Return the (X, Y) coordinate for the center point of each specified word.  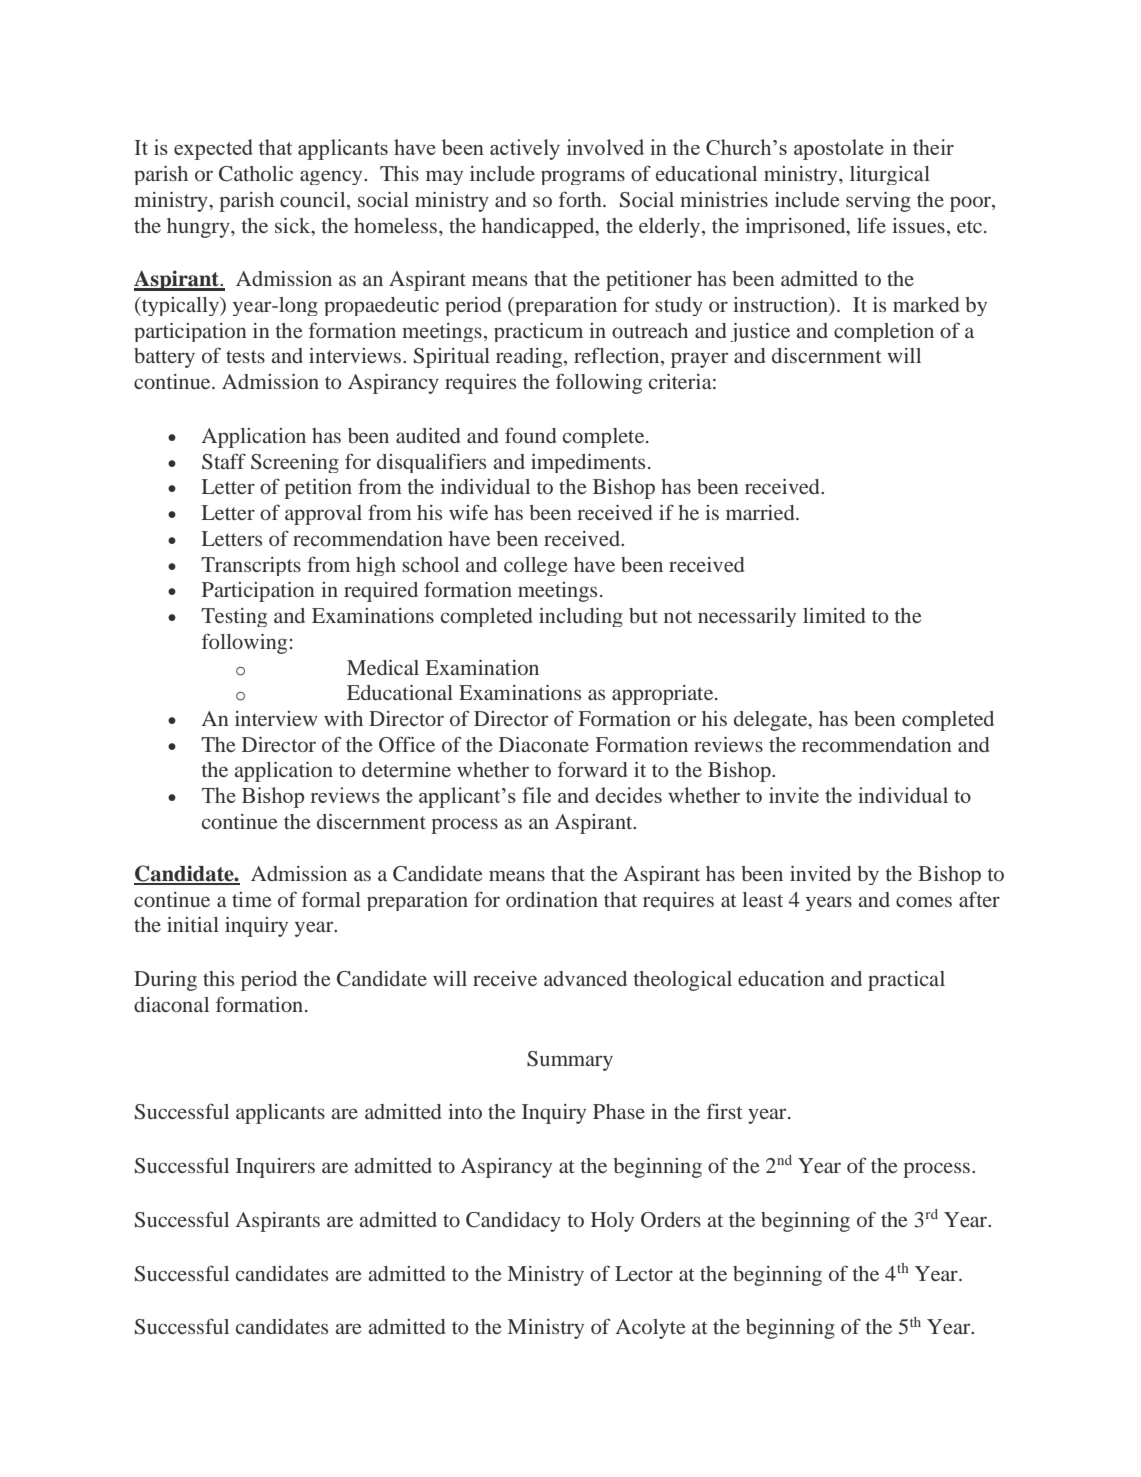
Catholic (256, 174)
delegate (772, 721)
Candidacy (513, 1222)
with (343, 718)
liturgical (890, 175)
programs (583, 177)
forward (592, 769)
